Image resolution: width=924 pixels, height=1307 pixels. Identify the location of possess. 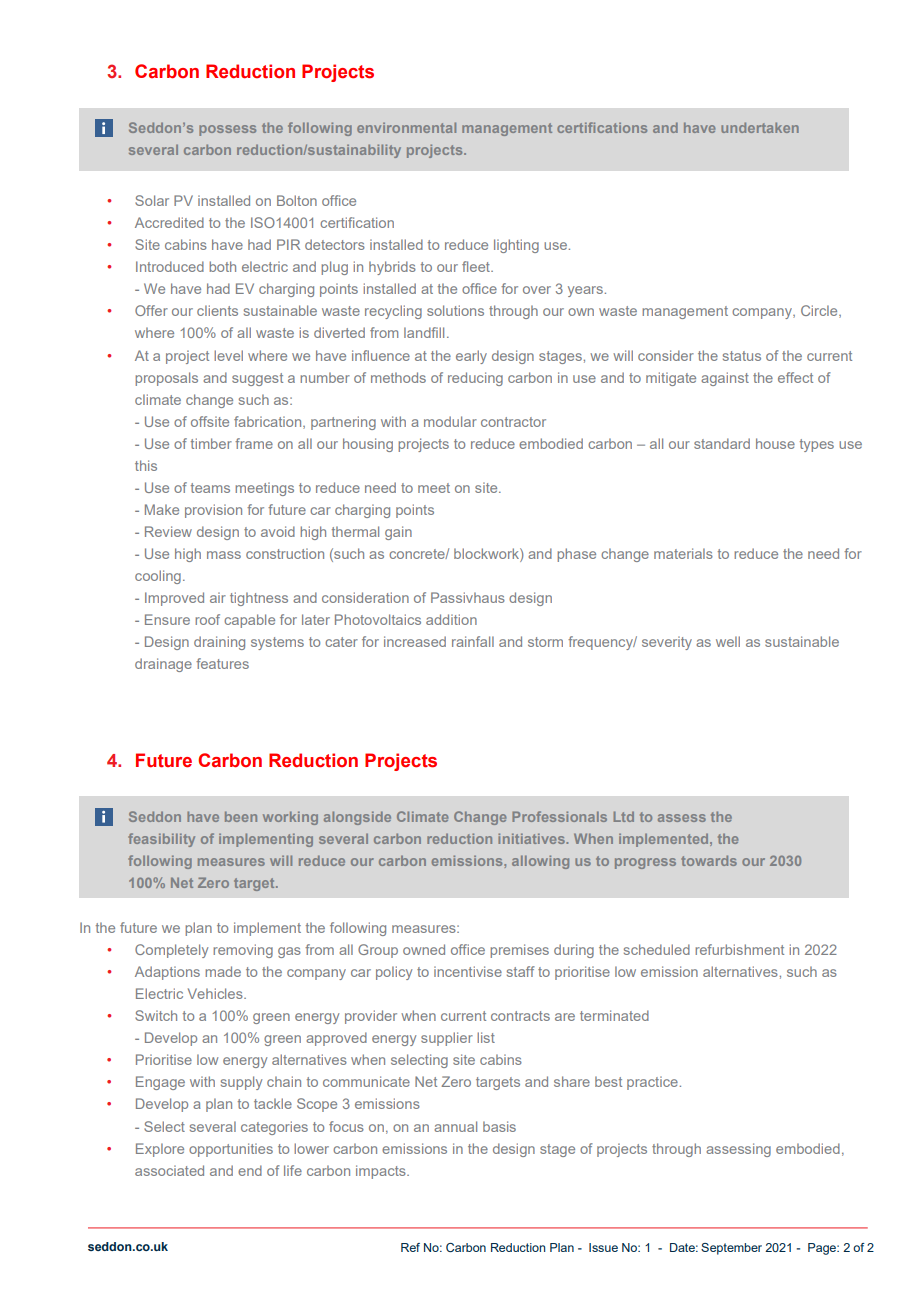
(227, 130).
